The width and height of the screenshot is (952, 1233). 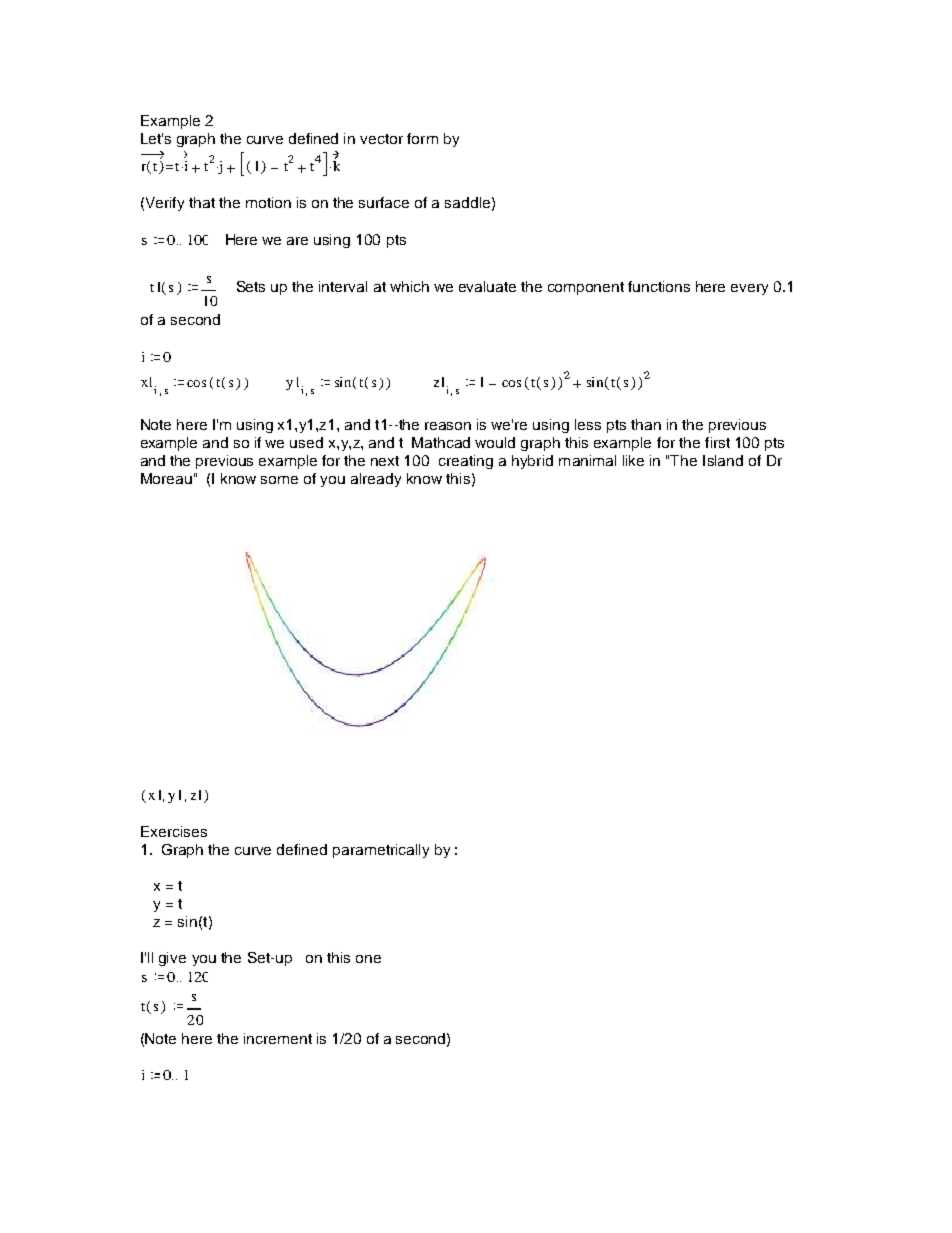 I want to click on form, so click(x=422, y=138).
